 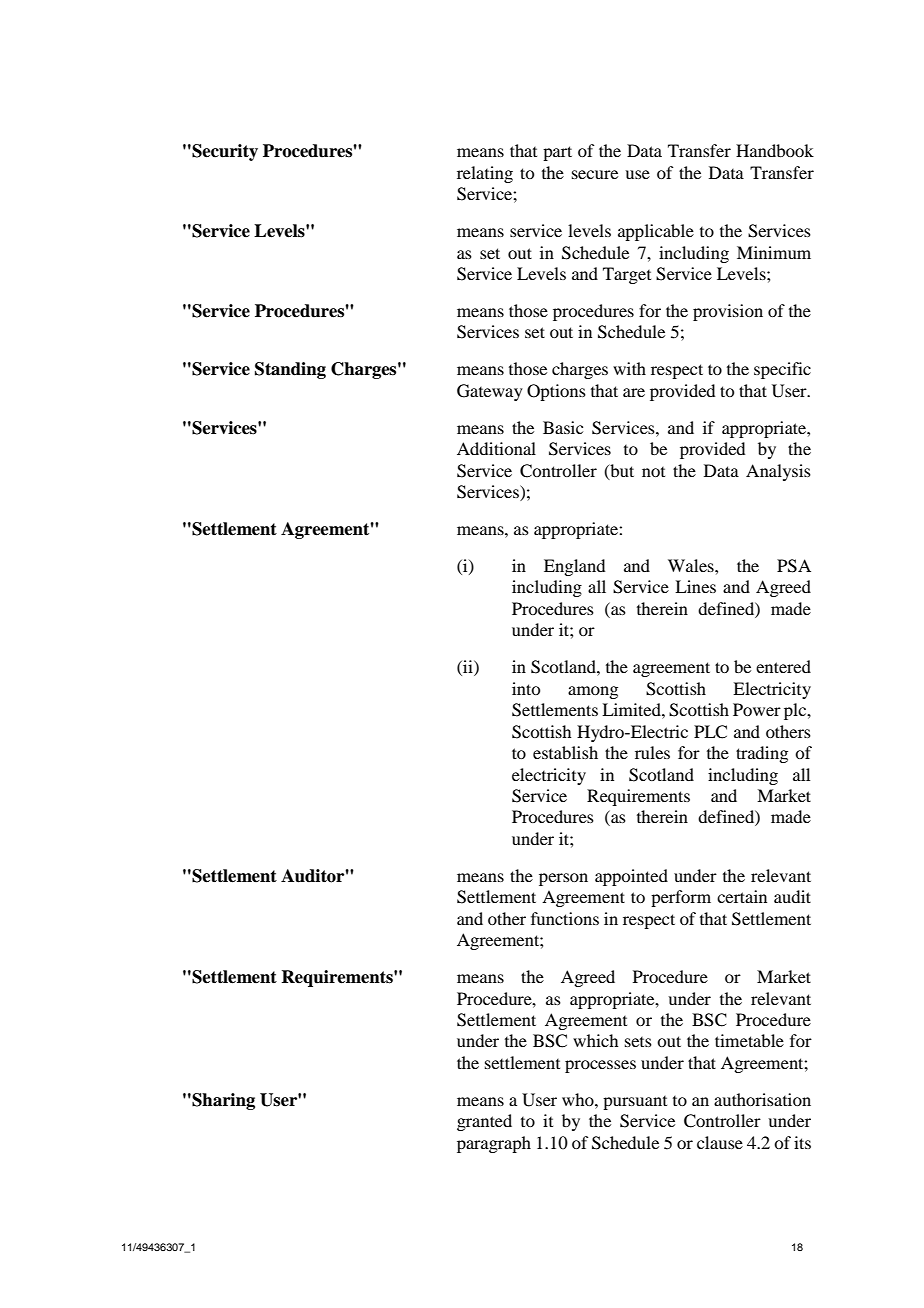 I want to click on granted, so click(x=484, y=1122).
